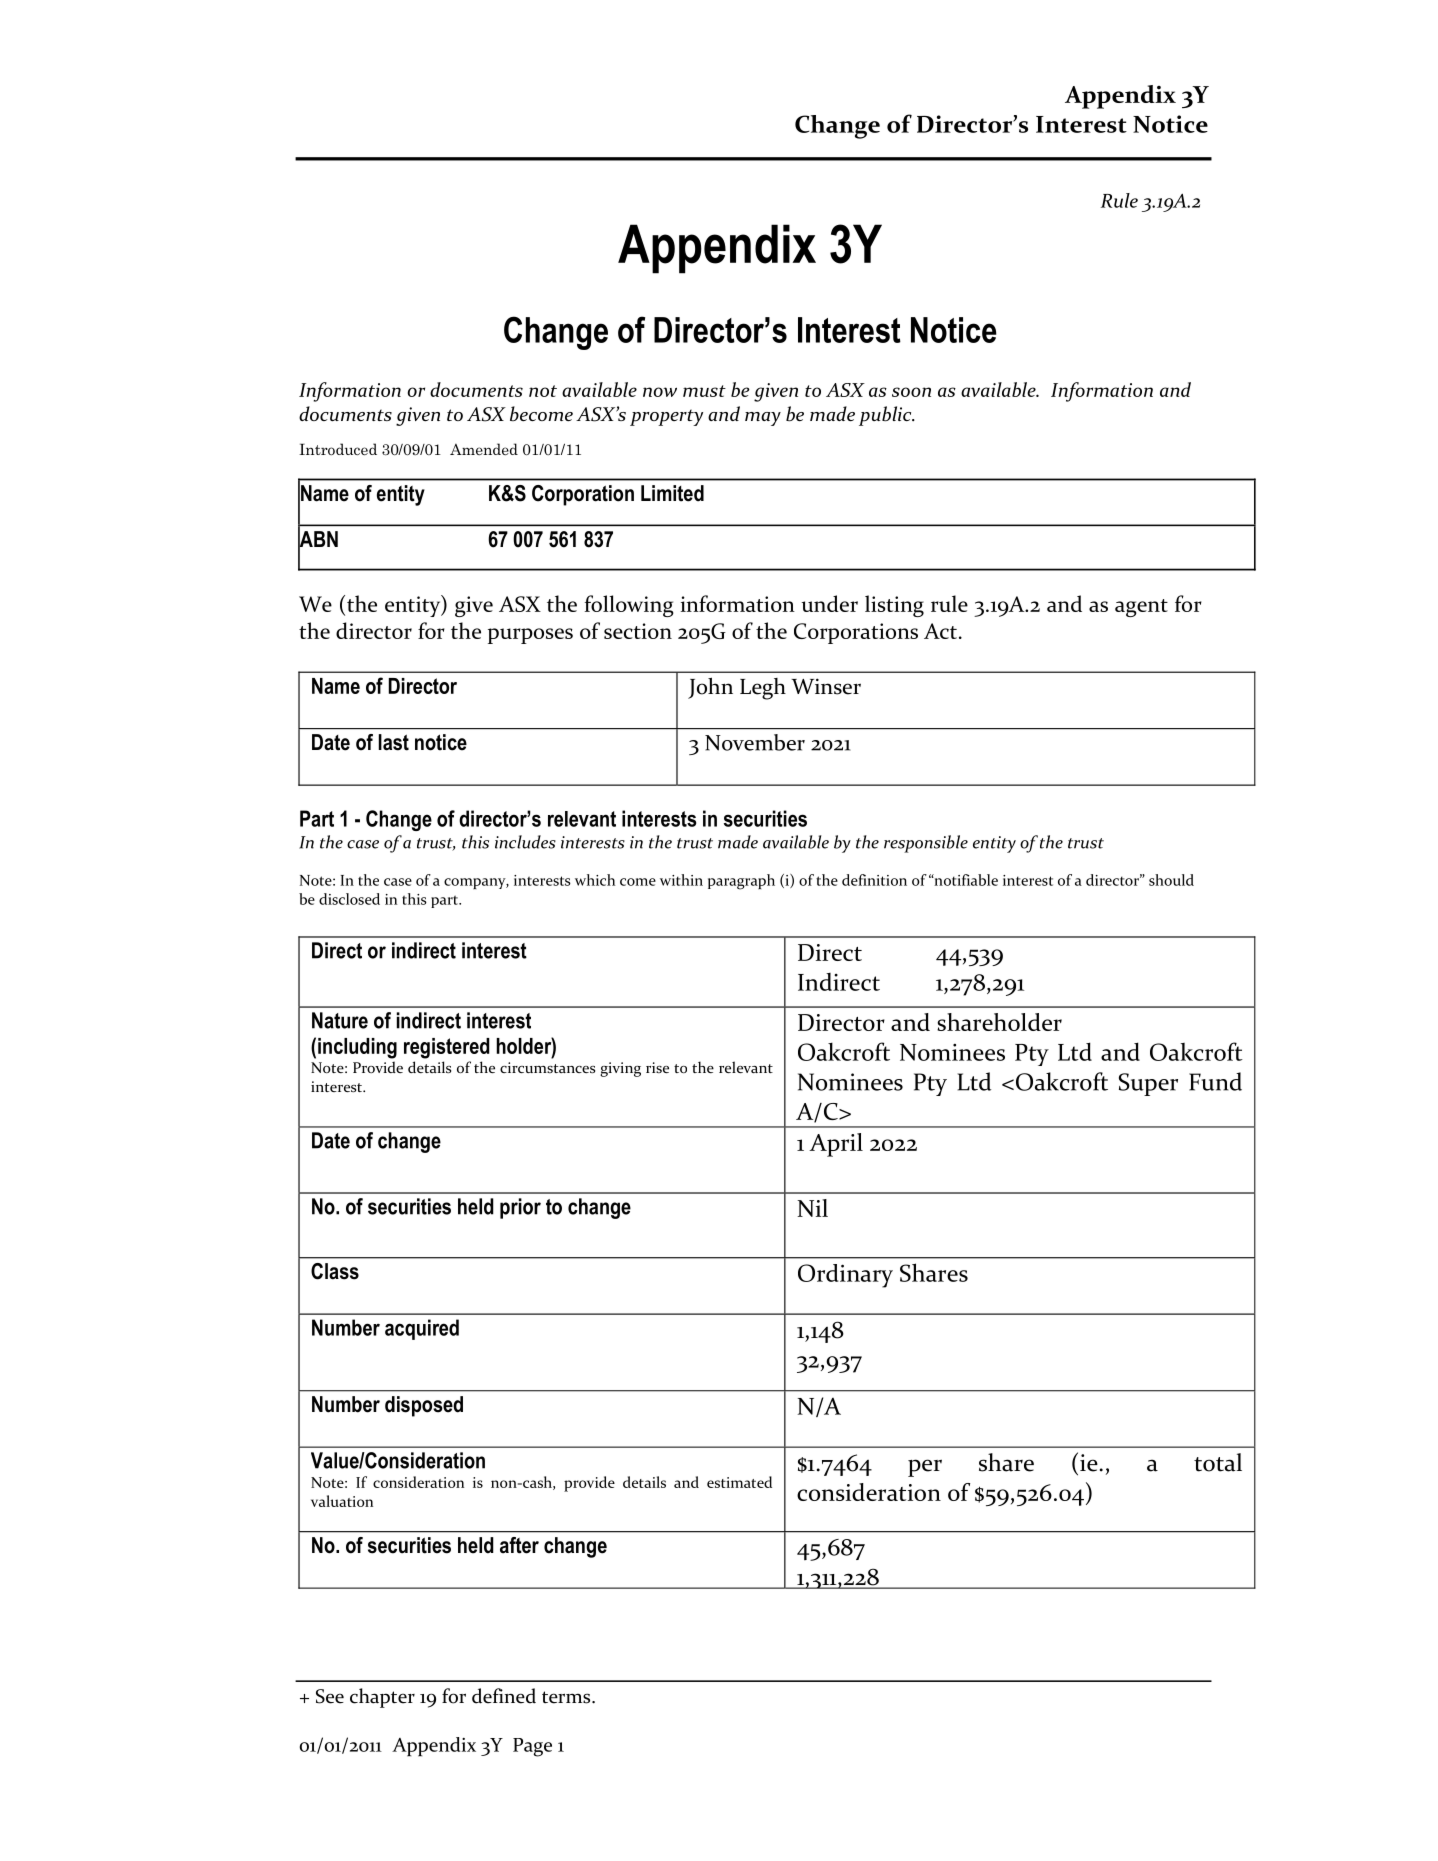  Describe the element at coordinates (763, 419) in the document. I see `may` at that location.
